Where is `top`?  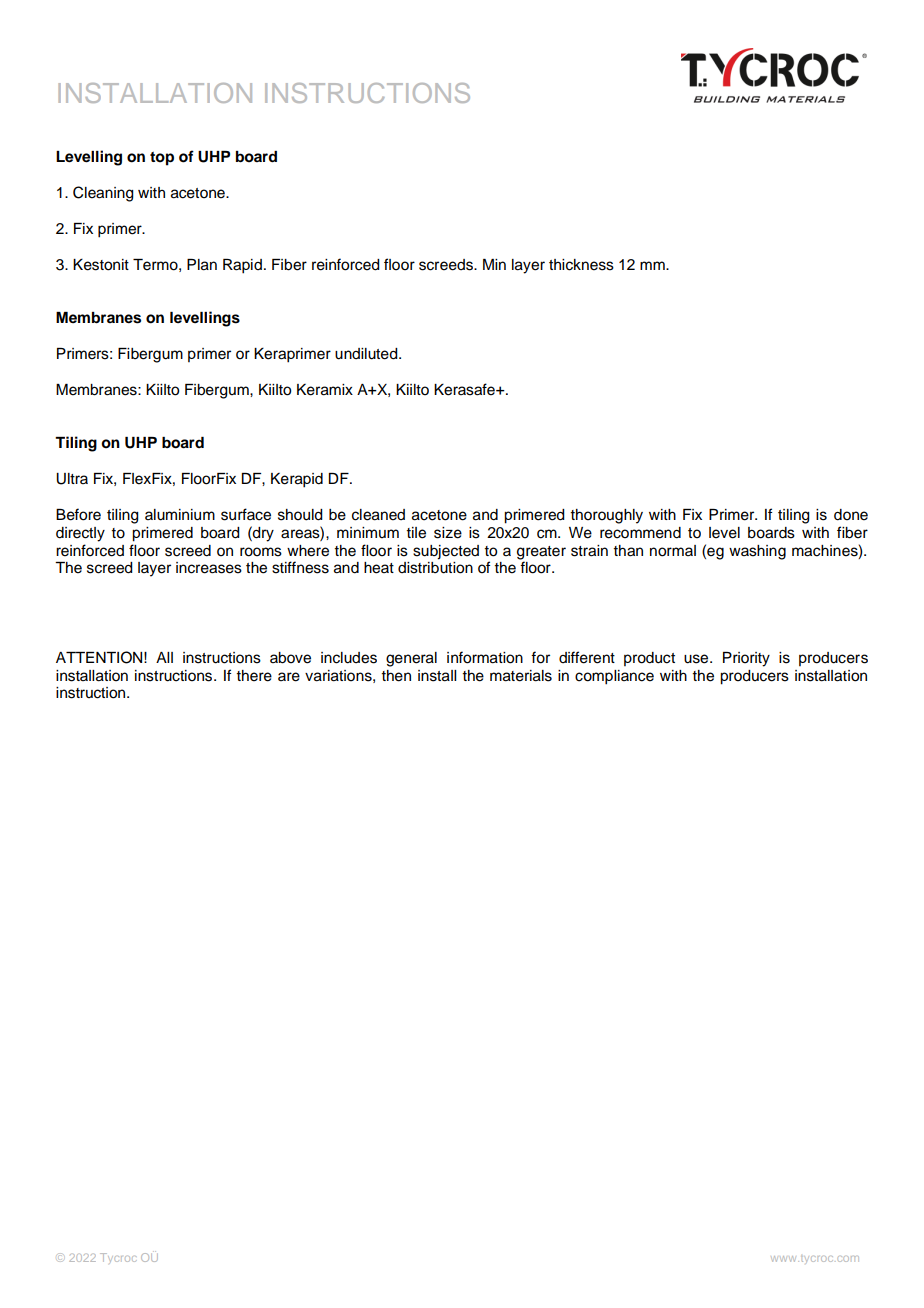
top is located at coordinates (162, 159).
